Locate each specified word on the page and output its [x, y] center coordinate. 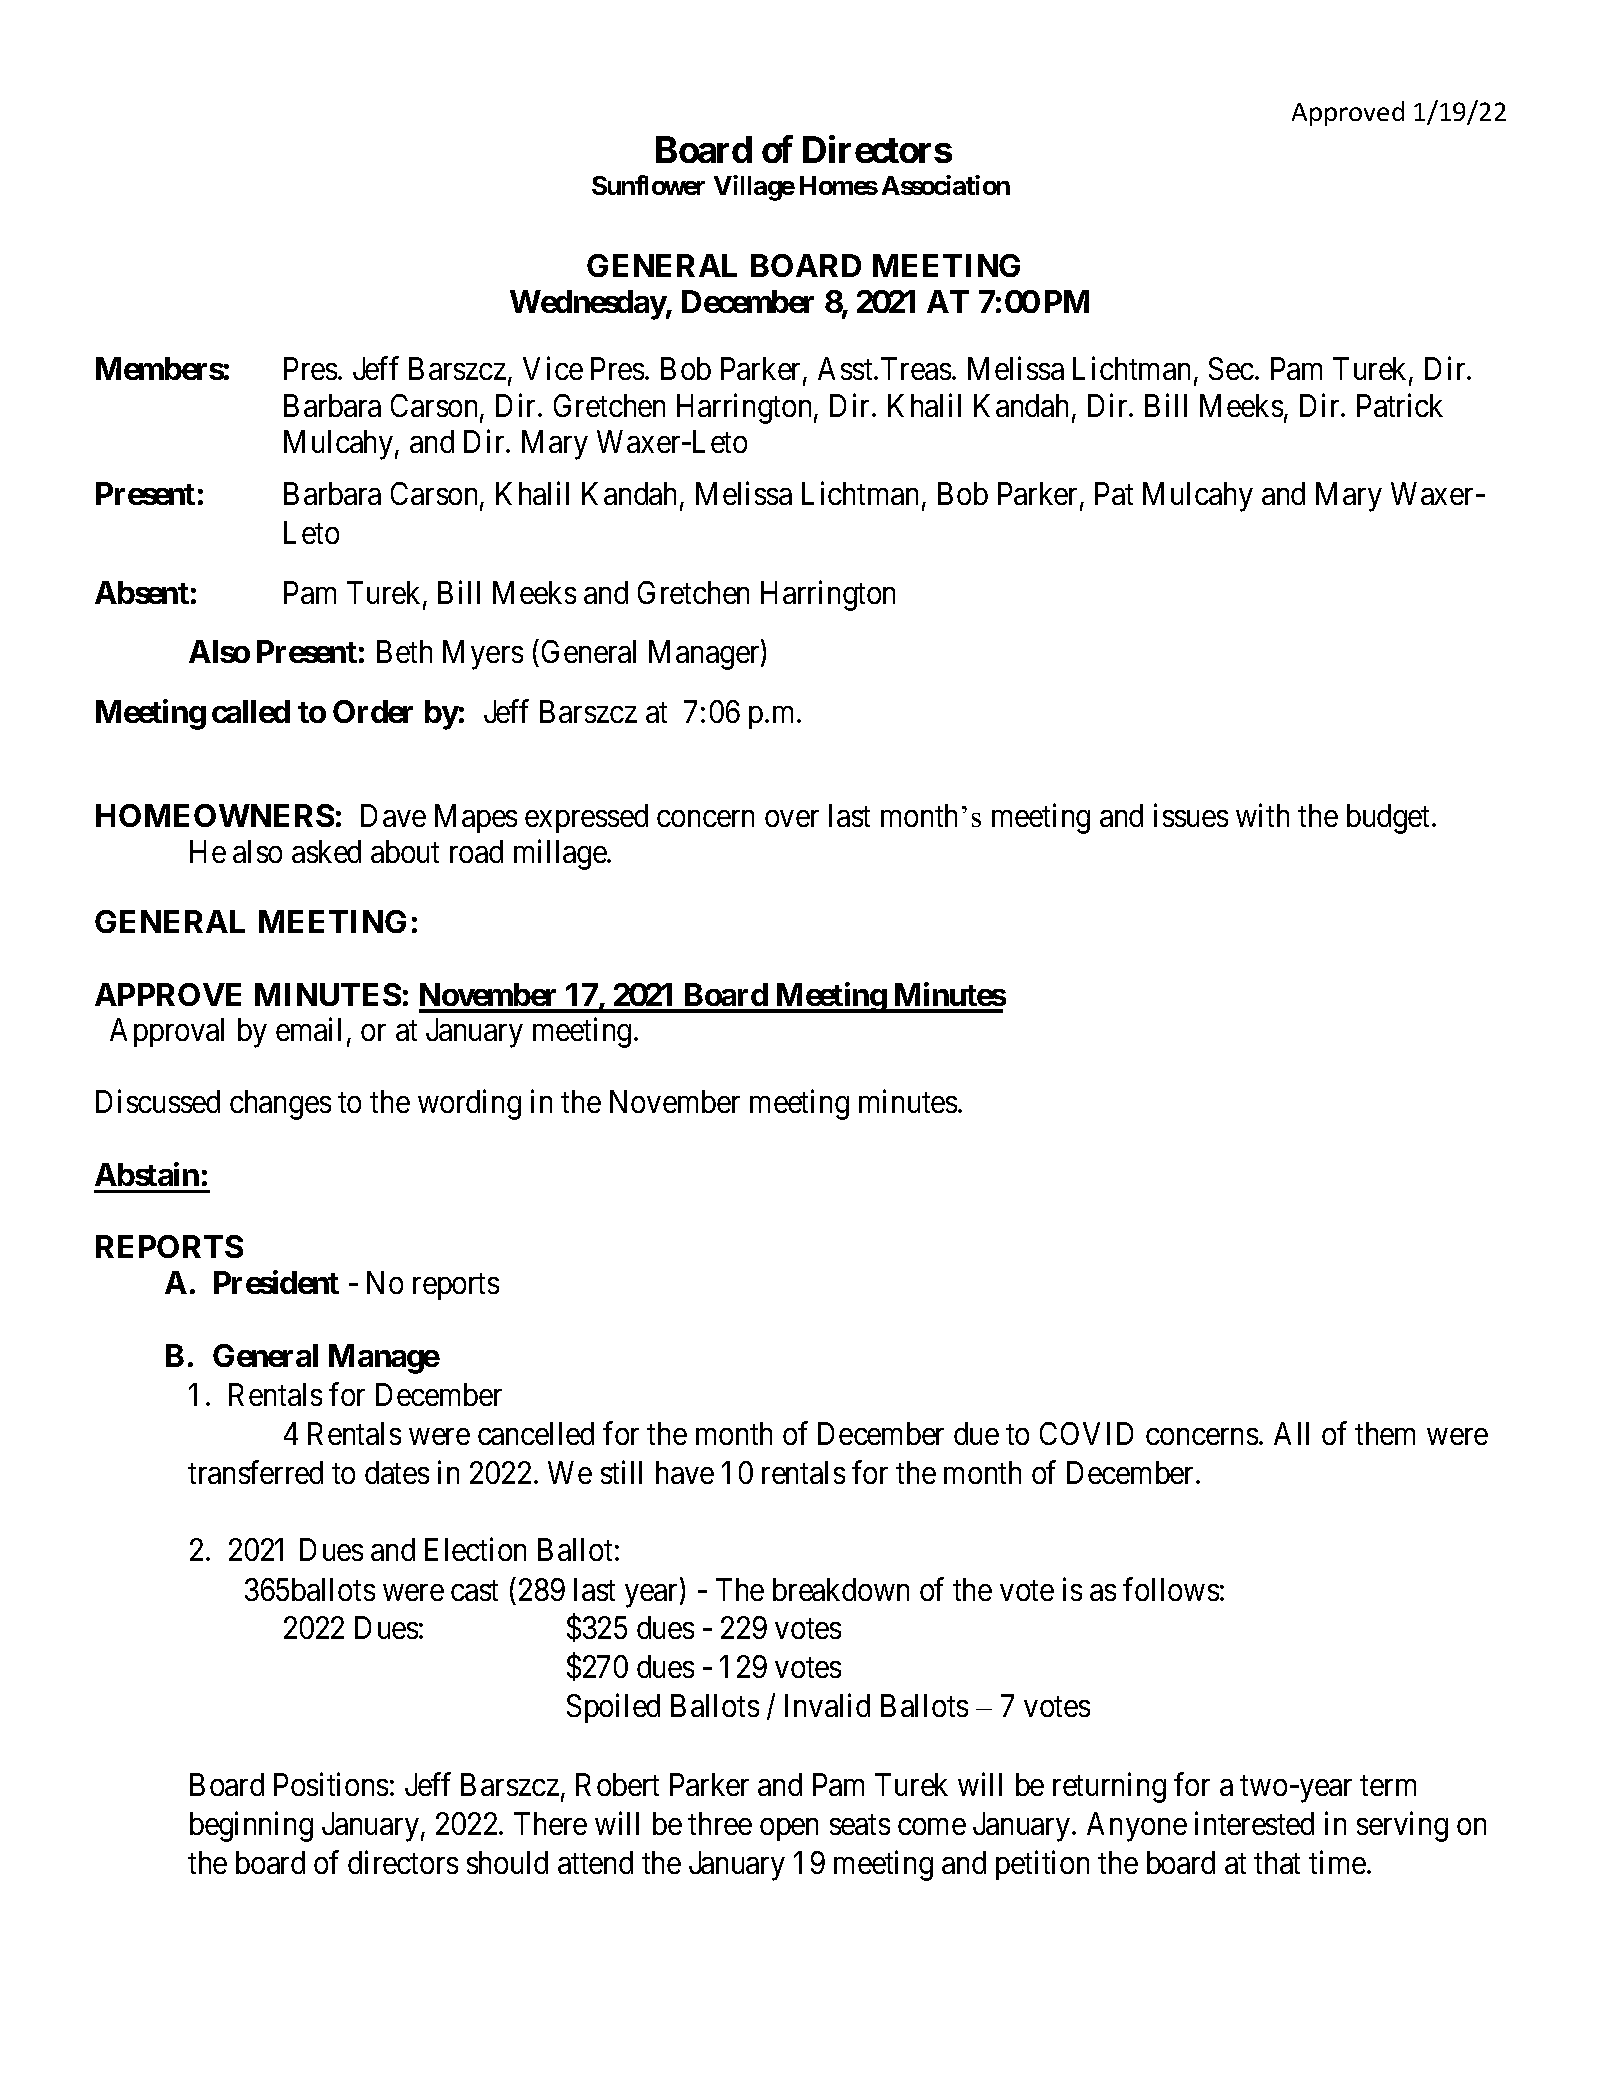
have [685, 1472]
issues [1191, 815]
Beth [404, 651]
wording [469, 1105]
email [308, 1029]
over [792, 819]
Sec [1231, 368]
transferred [255, 1472]
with [1262, 815]
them [1385, 1433]
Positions [331, 1784]
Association [946, 185]
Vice [553, 368]
